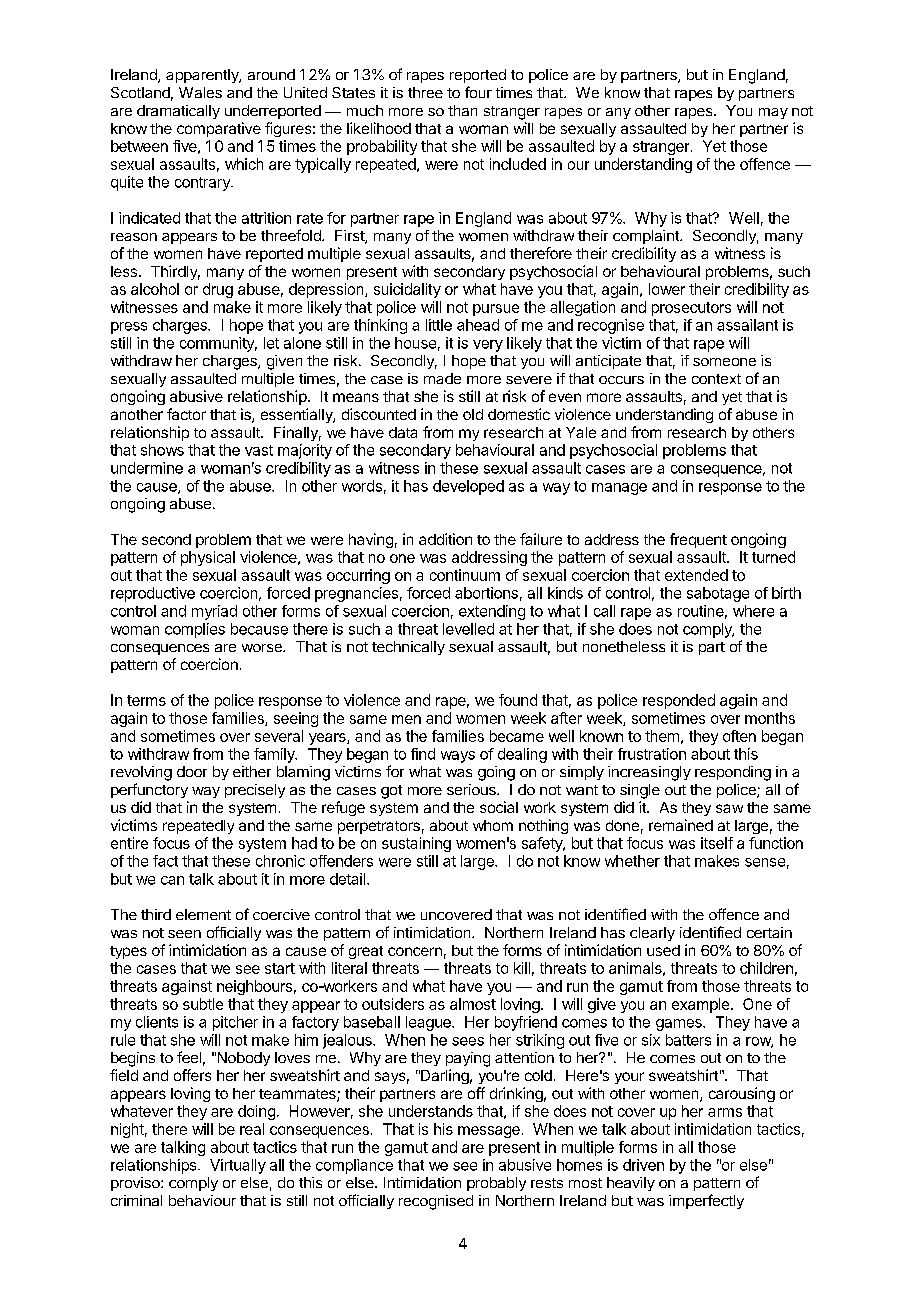  What do you see at coordinates (442, 378) in the image?
I see `made` at bounding box center [442, 378].
